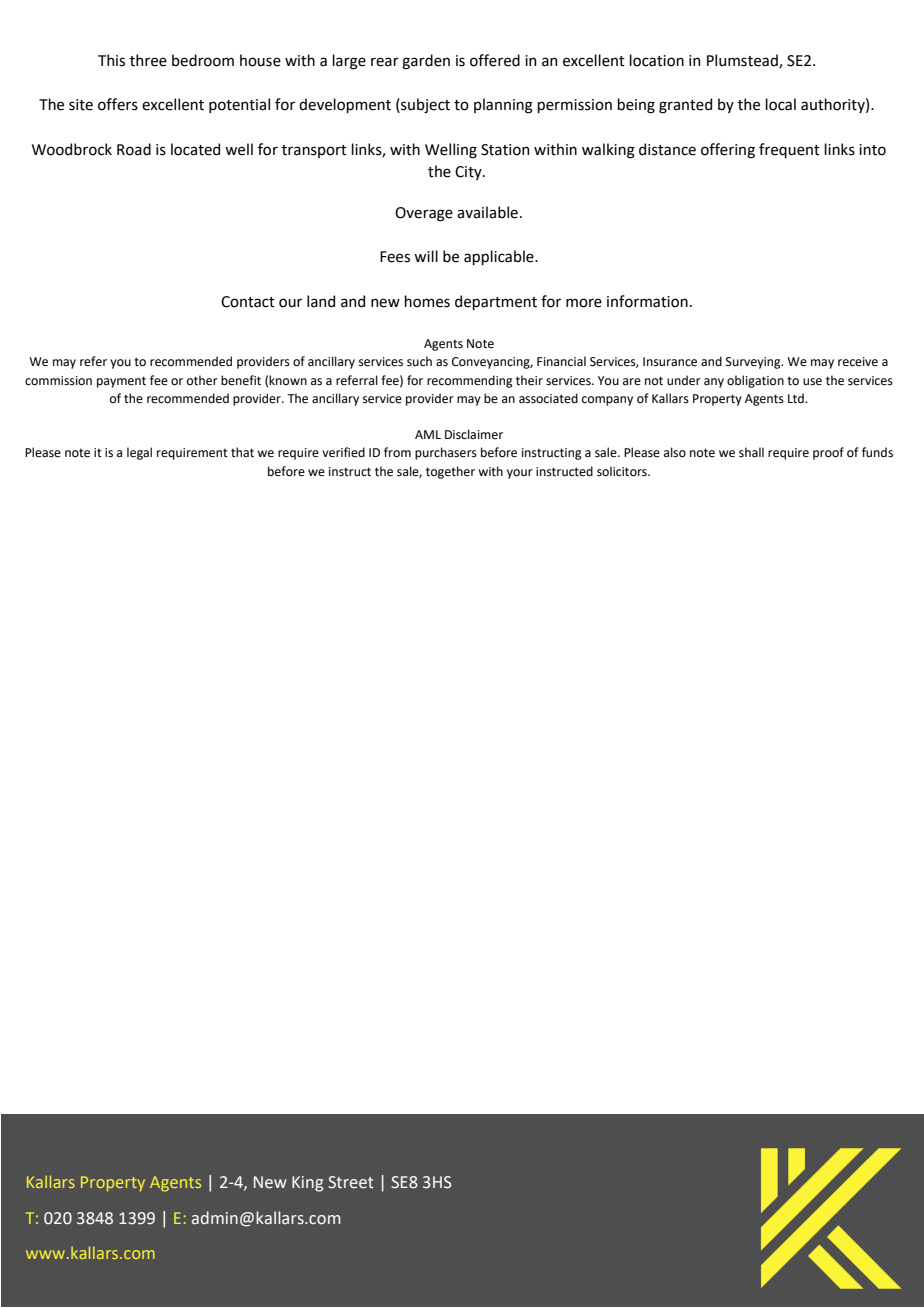 This page has height=1308, width=924. I want to click on your, so click(520, 474).
